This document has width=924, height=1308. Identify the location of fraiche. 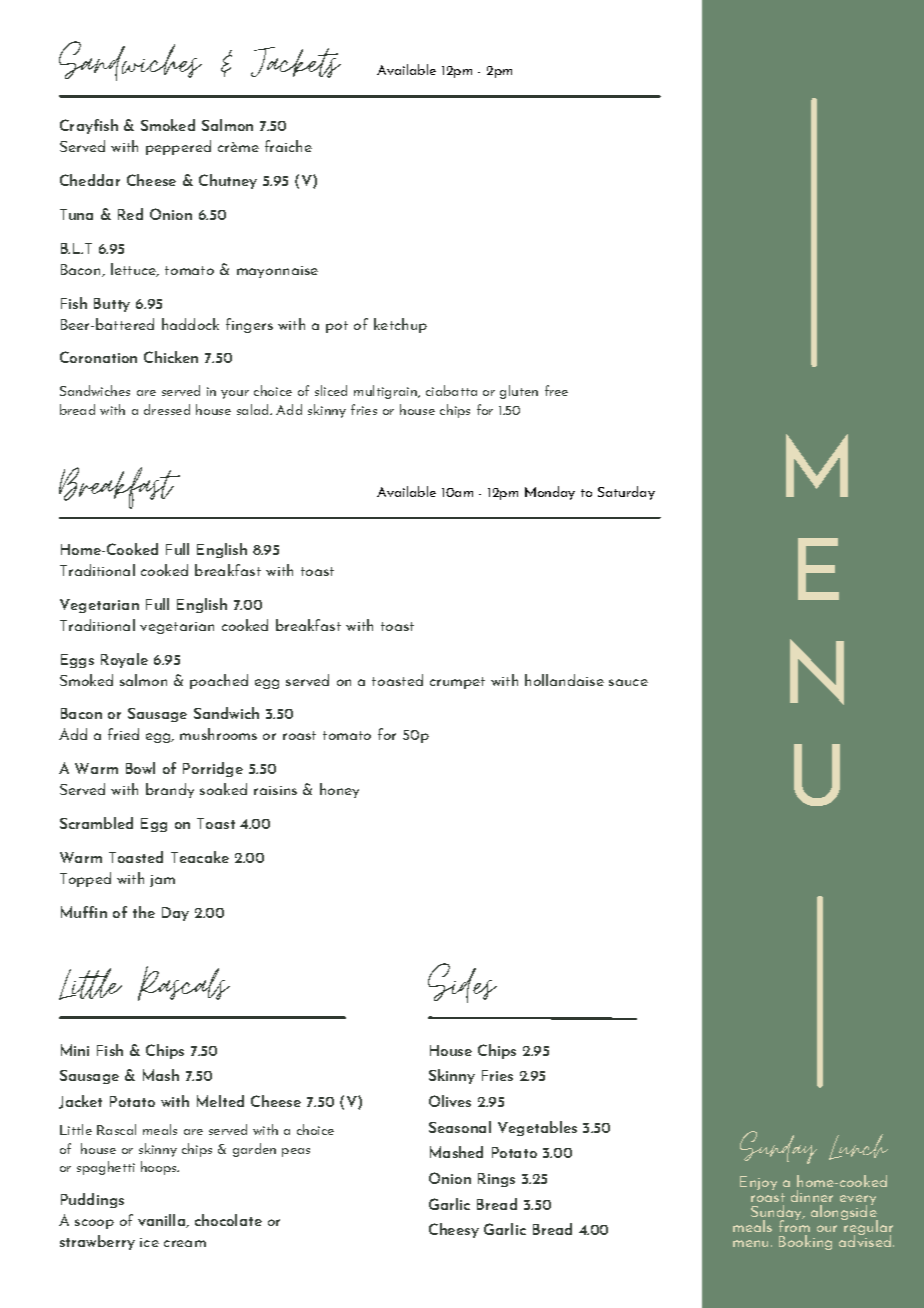
(288, 146).
